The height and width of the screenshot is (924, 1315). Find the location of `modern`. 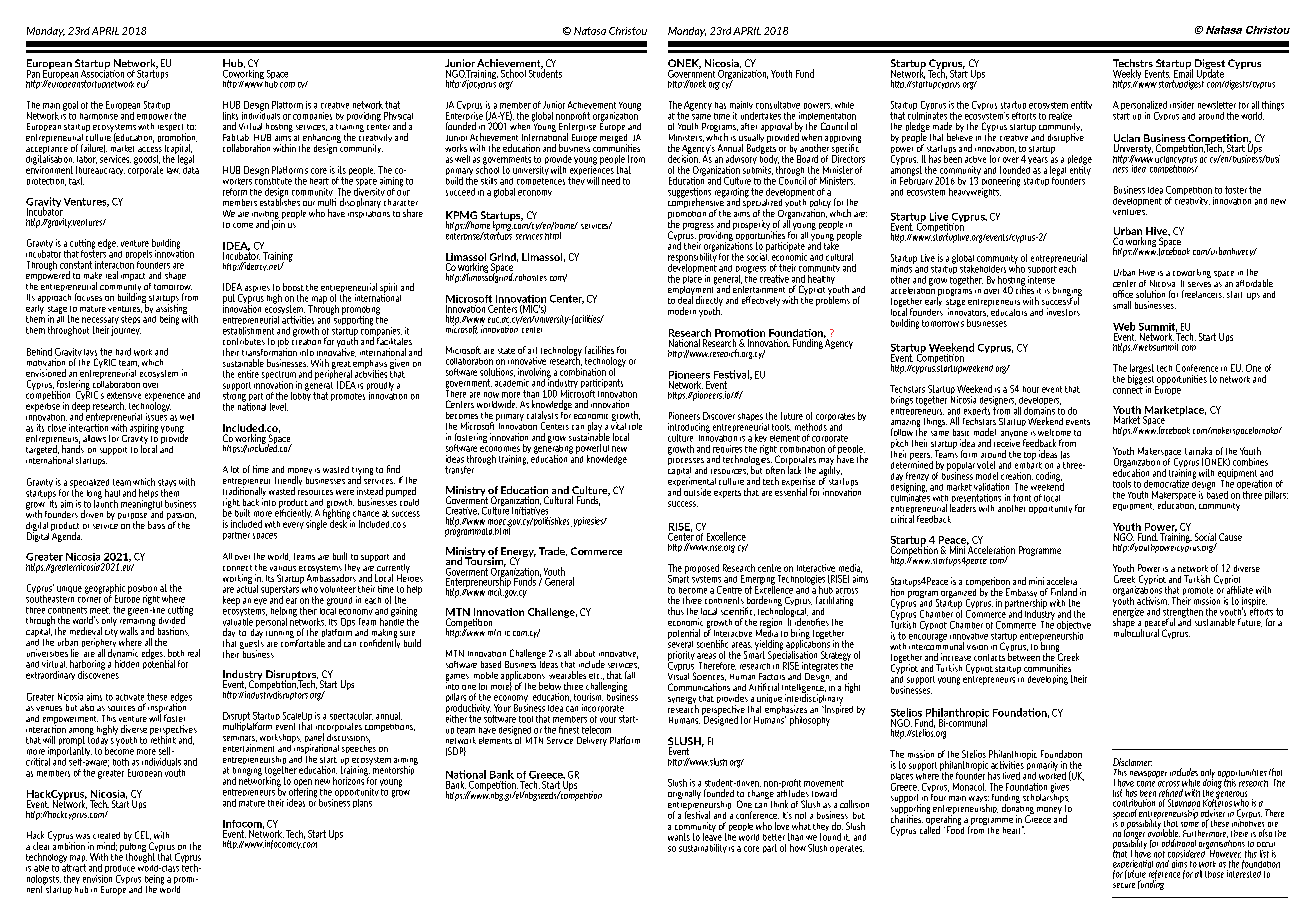

modern is located at coordinates (682, 311).
